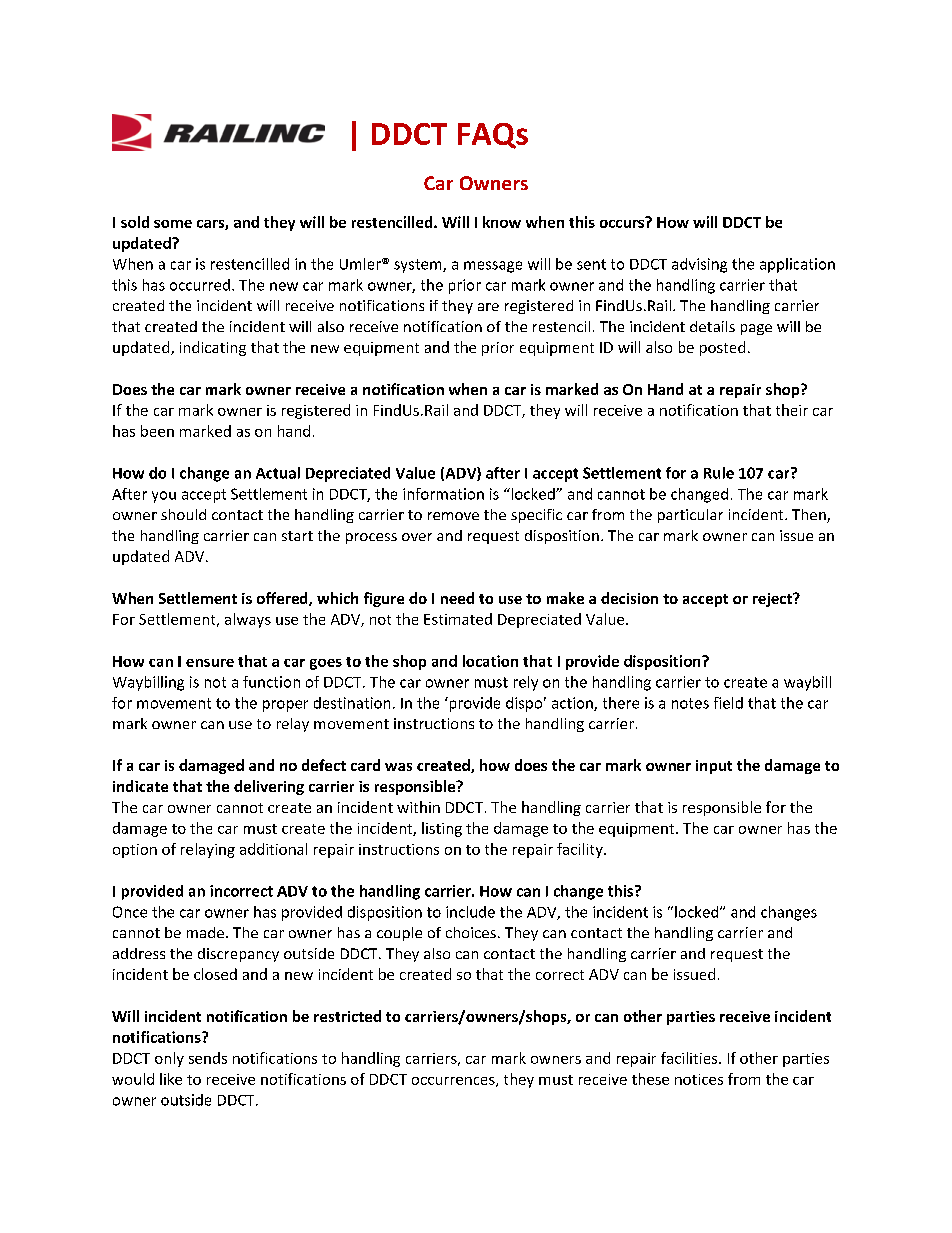 Image resolution: width=952 pixels, height=1233 pixels. What do you see at coordinates (453, 516) in the screenshot?
I see `remove` at bounding box center [453, 516].
